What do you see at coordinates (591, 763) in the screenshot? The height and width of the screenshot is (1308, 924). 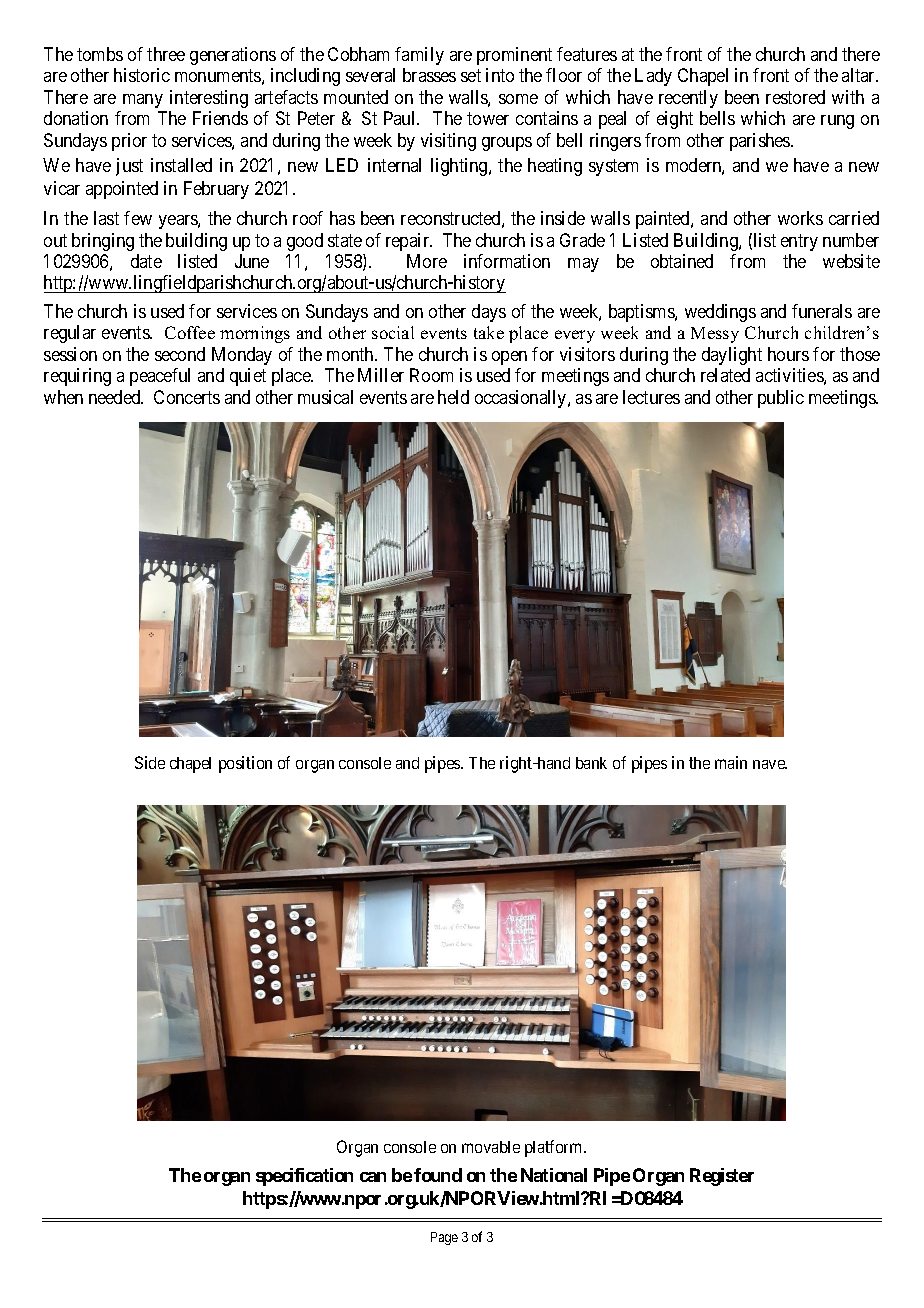 I see `bank` at bounding box center [591, 763].
